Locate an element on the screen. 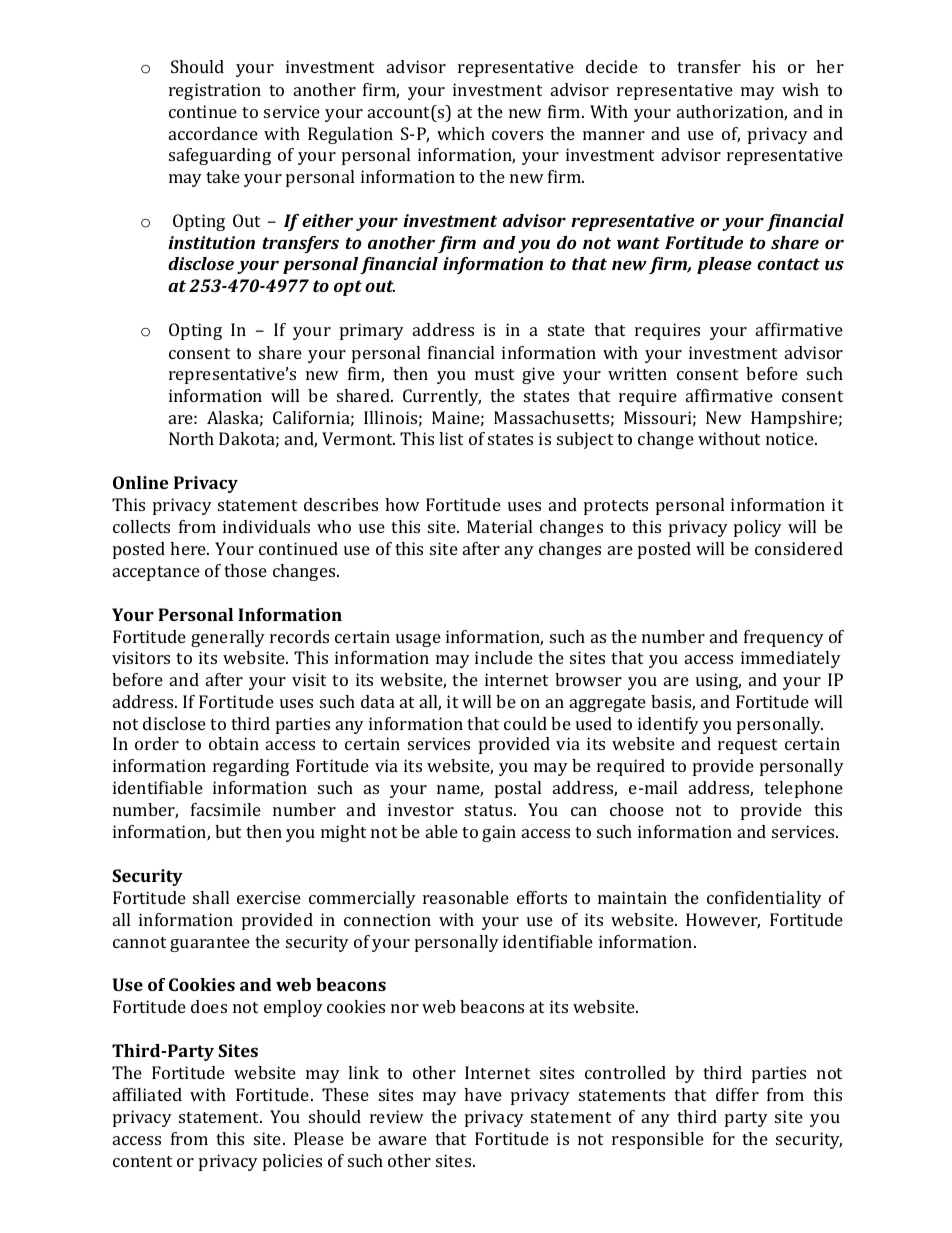 The image size is (952, 1233). written is located at coordinates (637, 373).
